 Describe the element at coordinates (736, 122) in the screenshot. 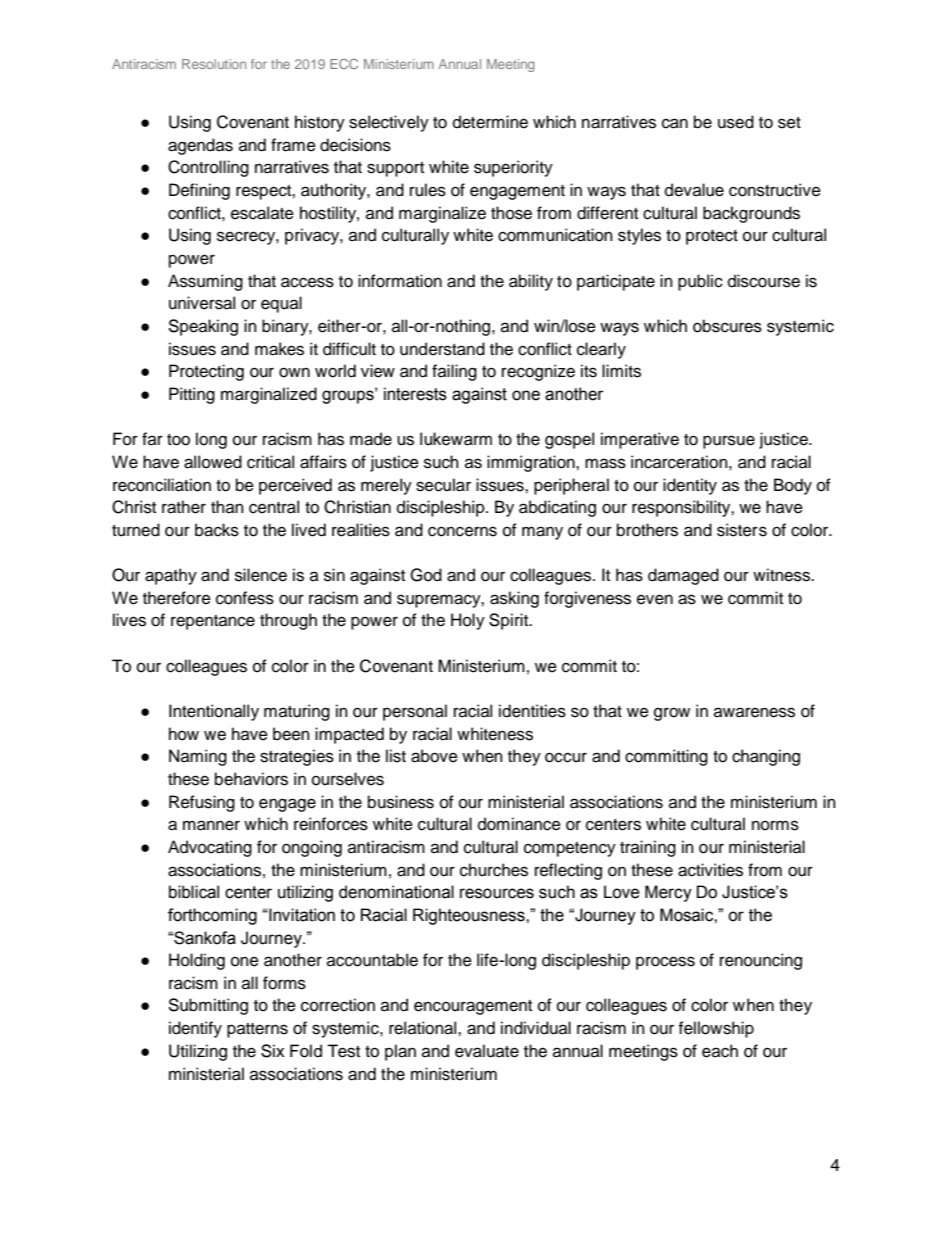

I see `used` at that location.
